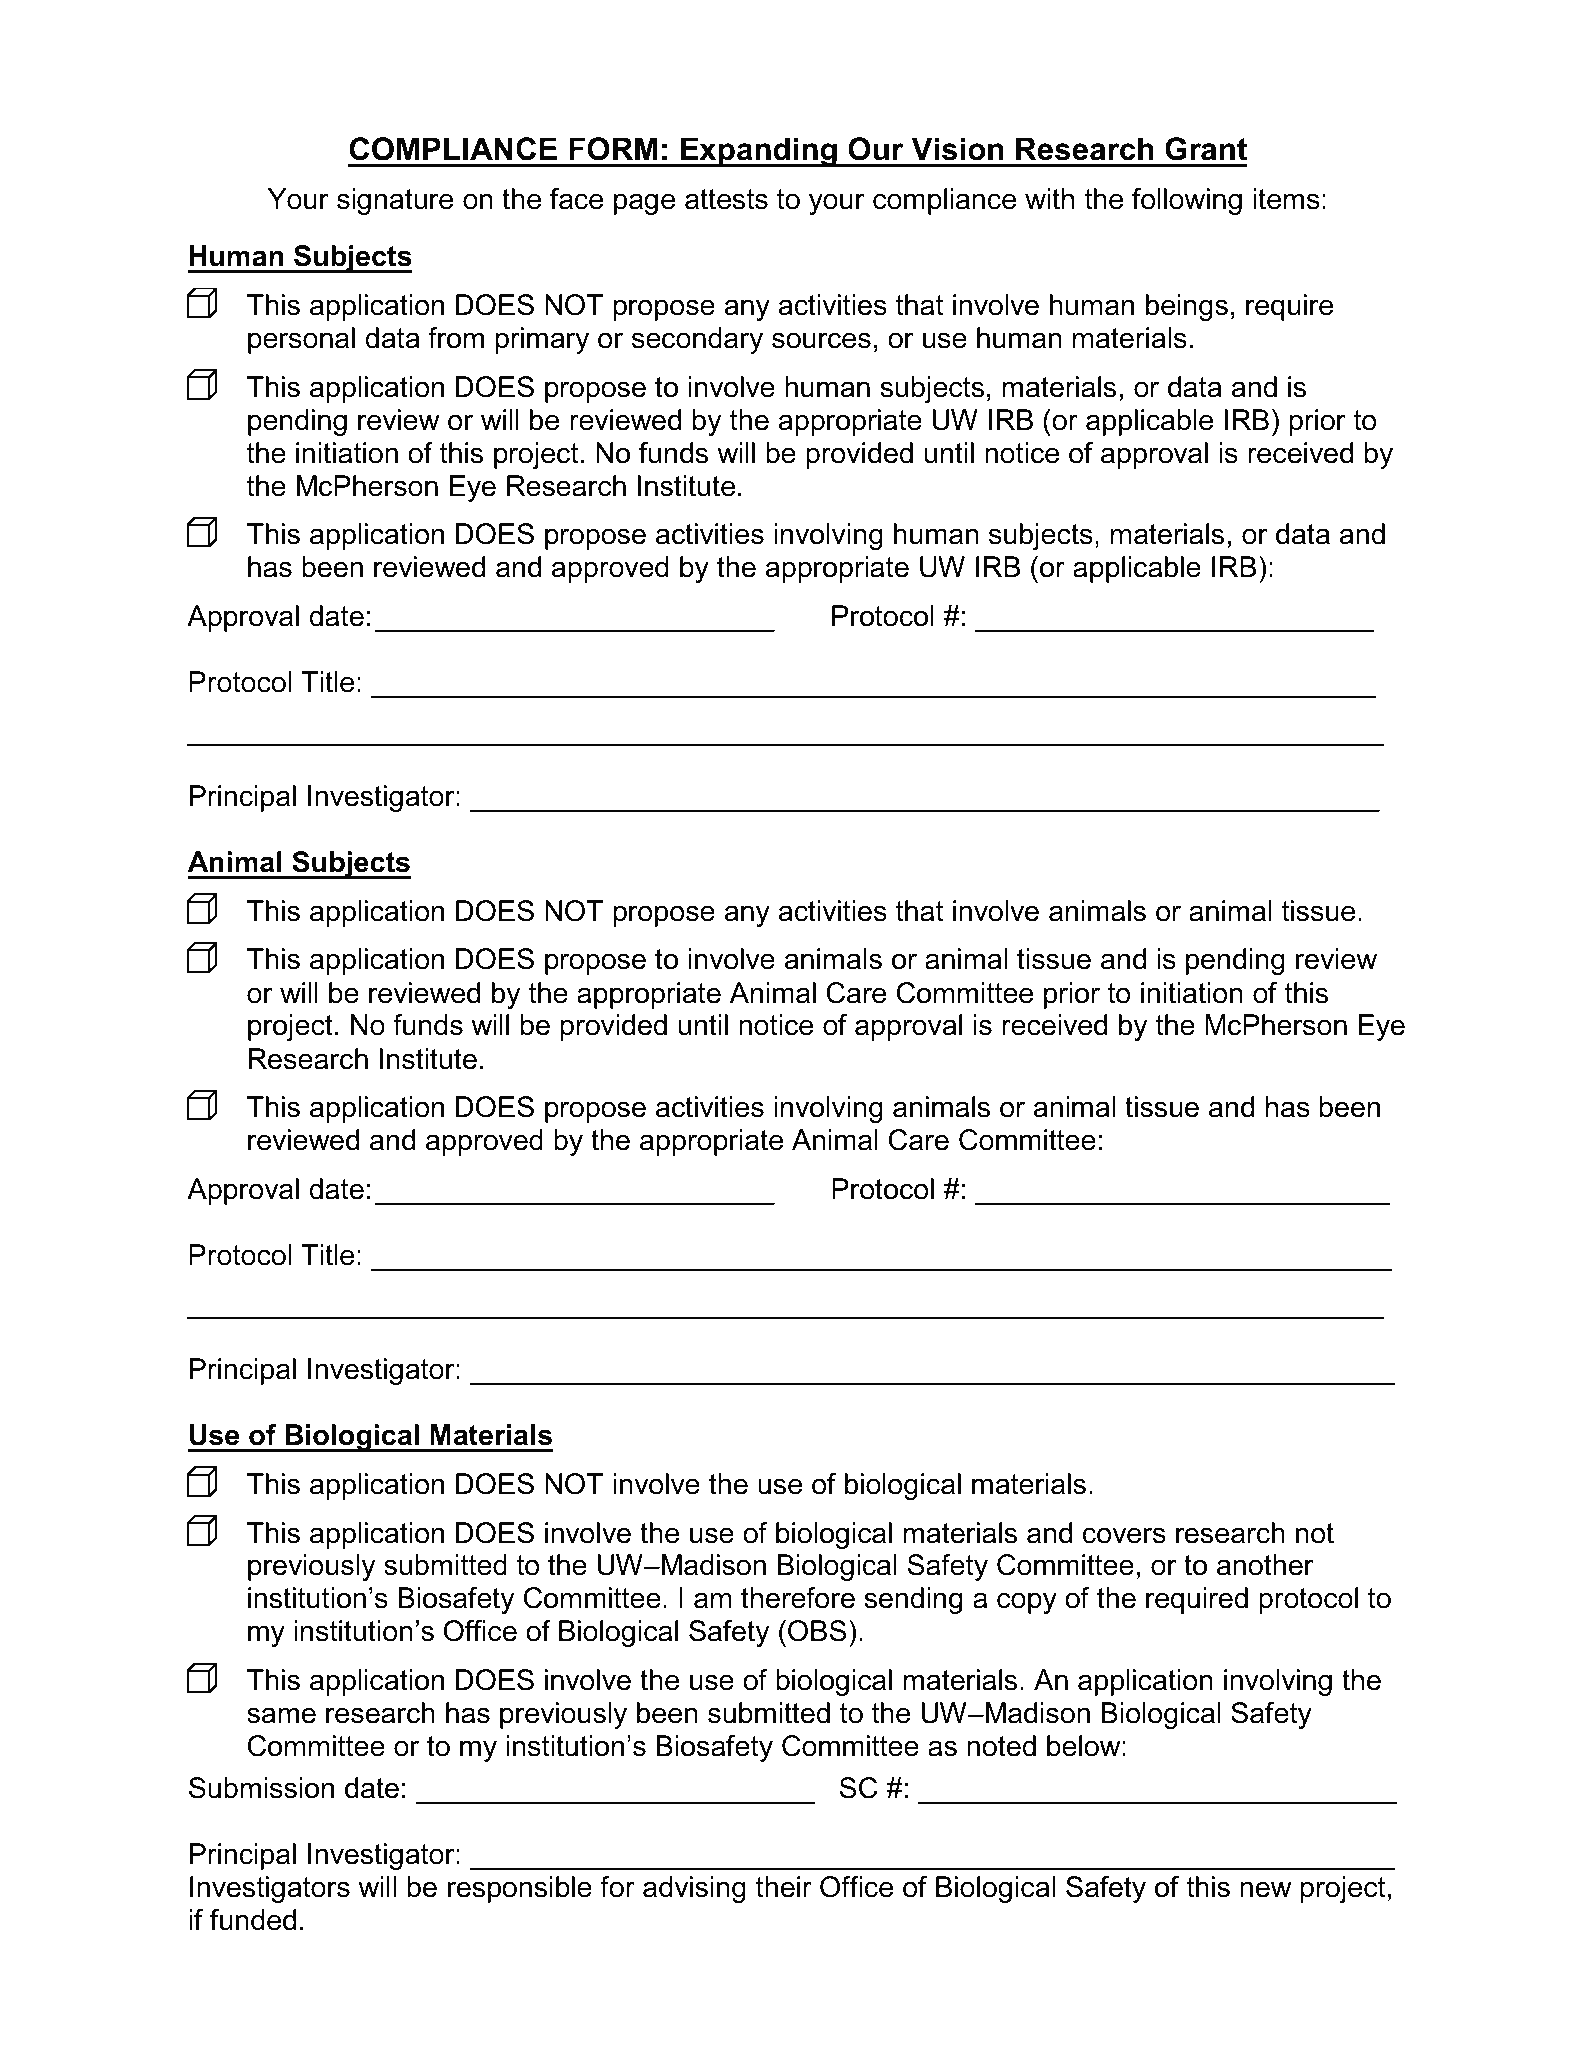  Describe the element at coordinates (253, 1920) in the page. I see `funded` at that location.
